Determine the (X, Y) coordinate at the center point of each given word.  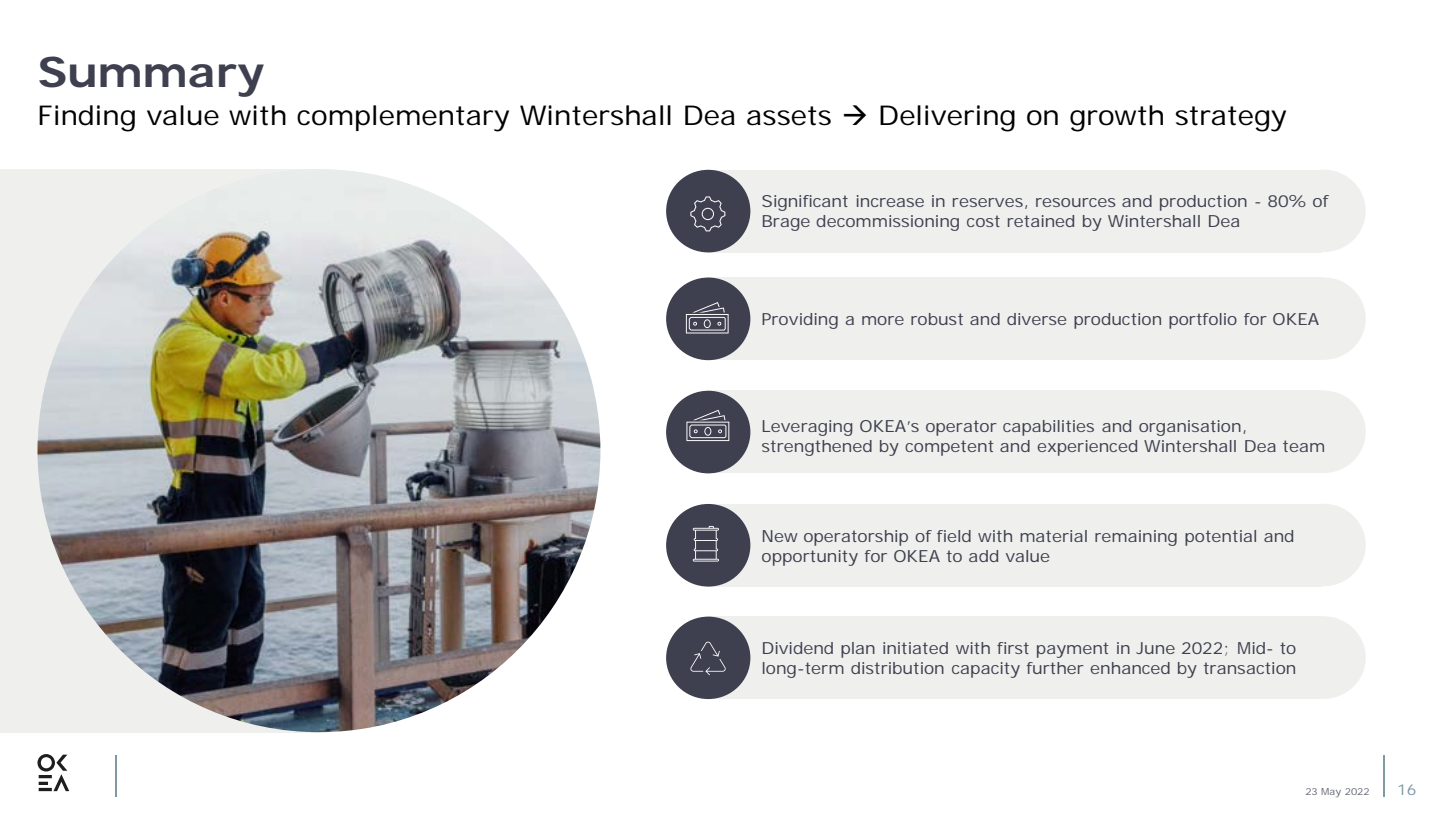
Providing (800, 321)
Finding (87, 118)
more (883, 320)
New (780, 536)
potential (1220, 538)
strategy (1231, 119)
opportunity (810, 558)
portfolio (1203, 321)
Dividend (798, 648)
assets (789, 116)
